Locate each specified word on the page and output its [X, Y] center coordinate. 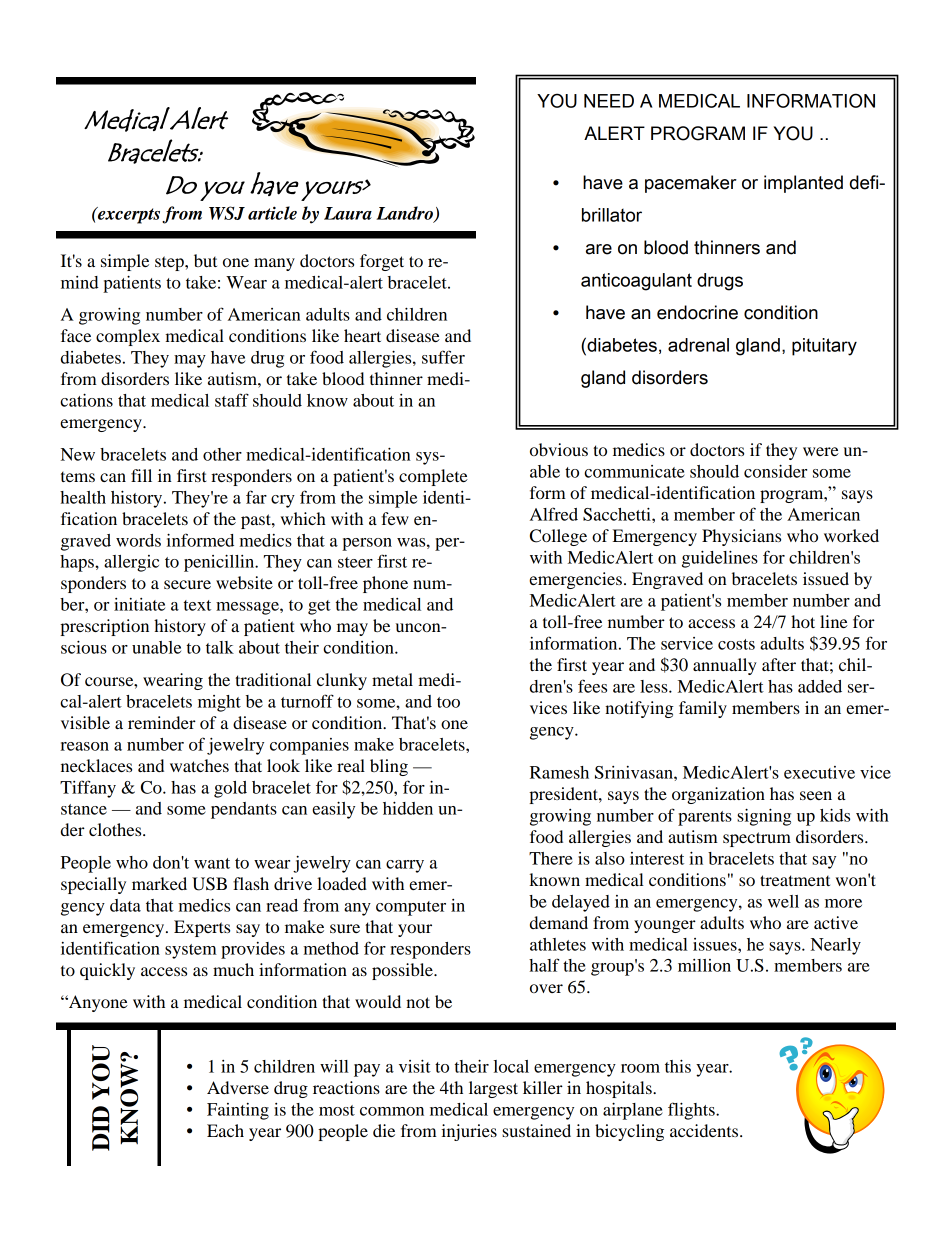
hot [803, 621]
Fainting [238, 1111]
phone [385, 584]
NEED [609, 101]
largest [493, 1089]
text [197, 605]
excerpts [129, 215]
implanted [803, 184]
